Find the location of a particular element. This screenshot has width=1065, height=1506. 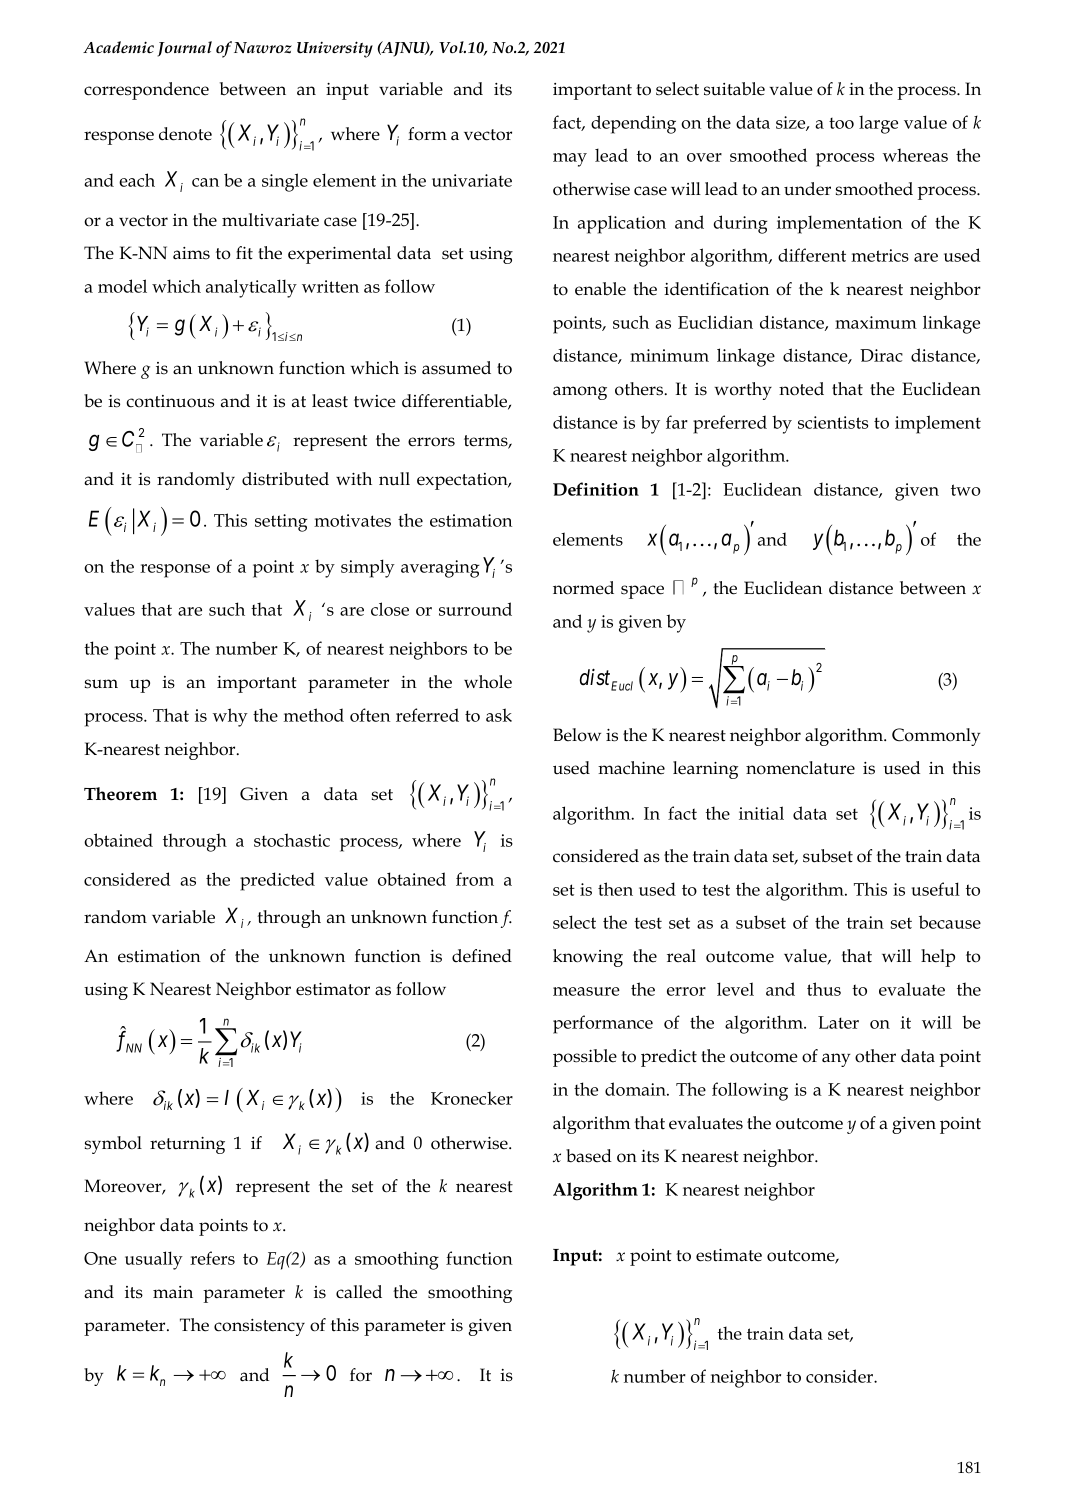

may is located at coordinates (570, 160).
